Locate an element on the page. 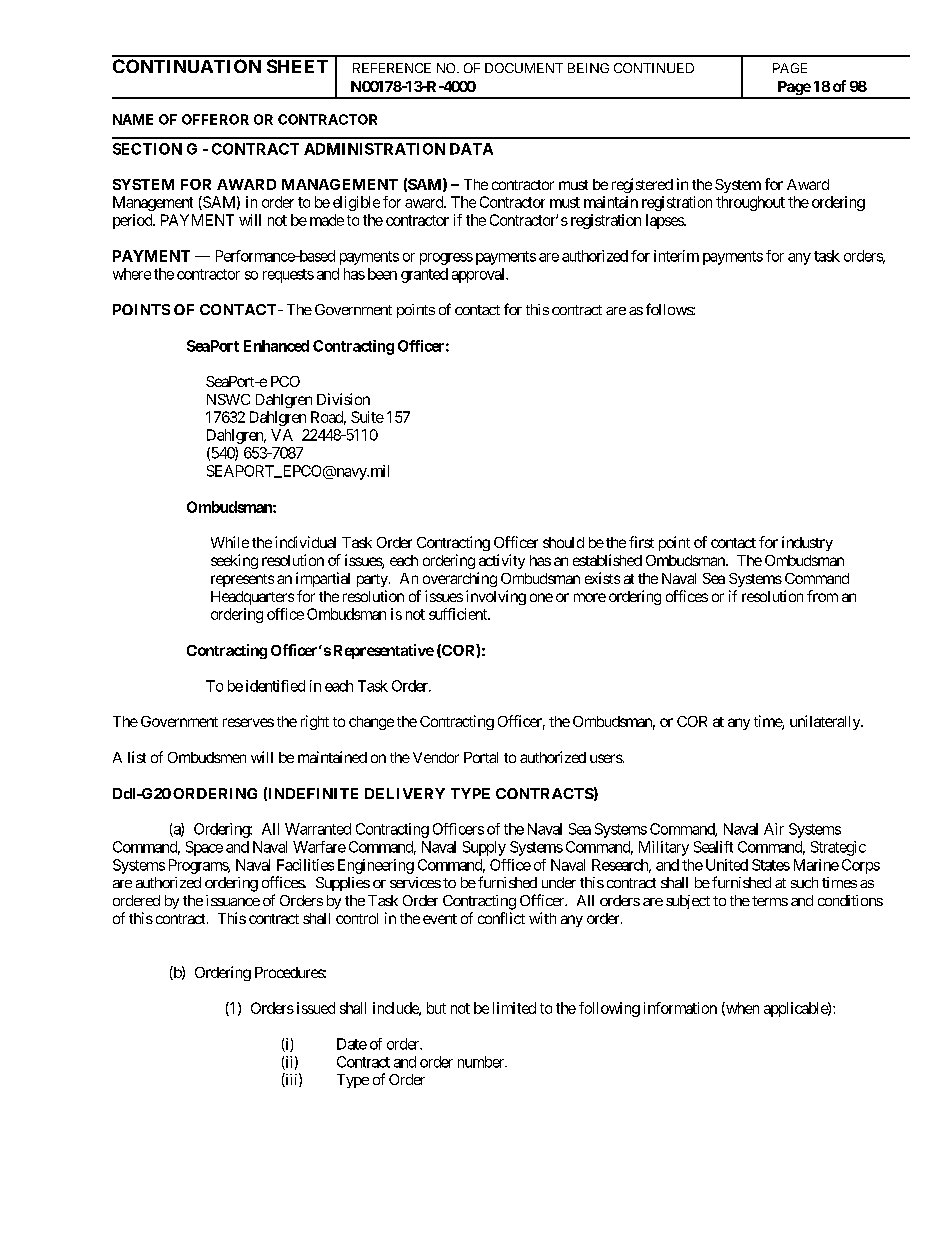 The height and width of the page is (1233, 952). Portal is located at coordinates (481, 757).
